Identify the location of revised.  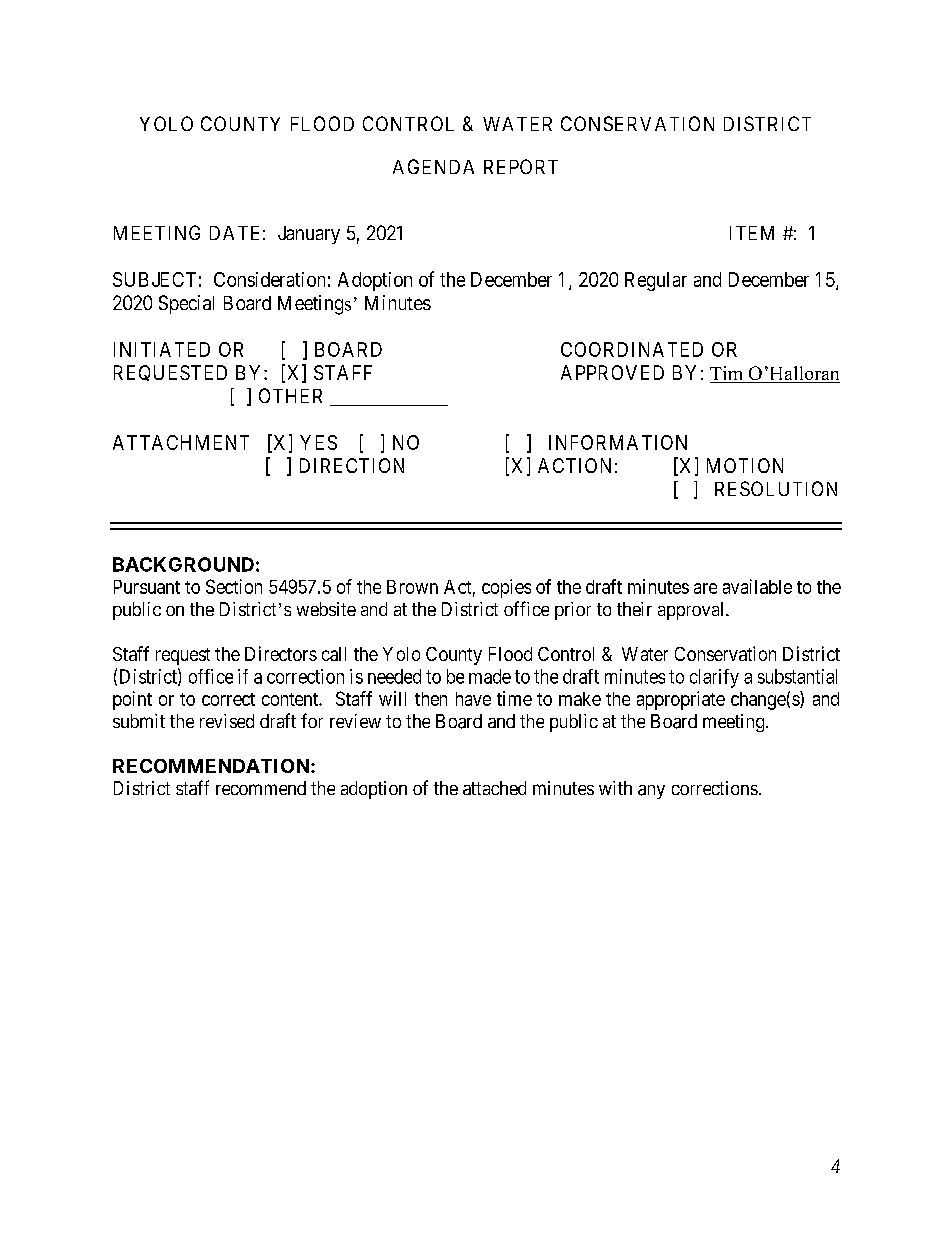
(227, 721).
